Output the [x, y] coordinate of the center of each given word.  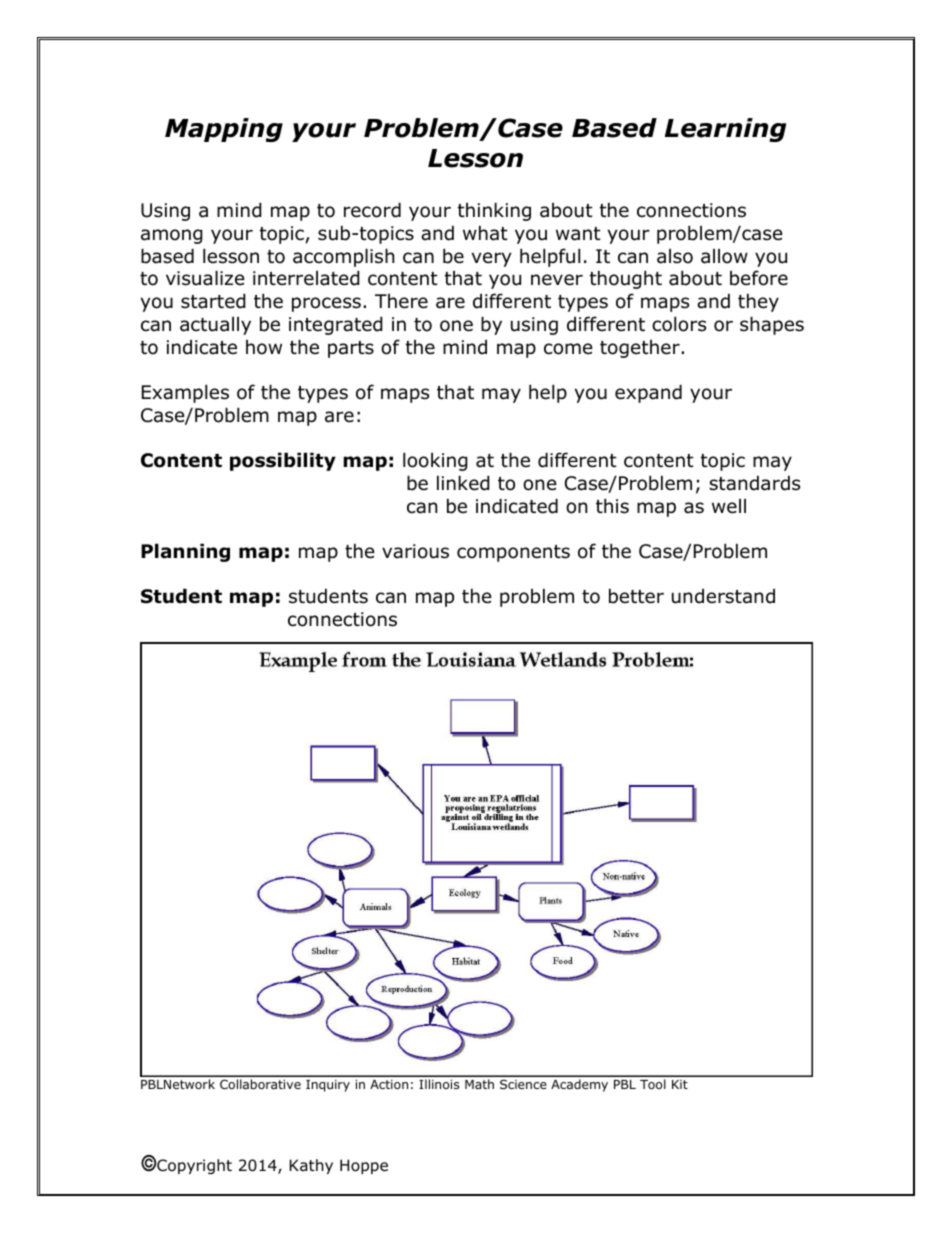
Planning [185, 552]
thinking [494, 211]
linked [463, 483]
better [636, 596]
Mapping [224, 130]
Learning [725, 130]
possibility [283, 461]
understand [723, 596]
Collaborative [260, 1084]
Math [479, 1084]
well [729, 506]
